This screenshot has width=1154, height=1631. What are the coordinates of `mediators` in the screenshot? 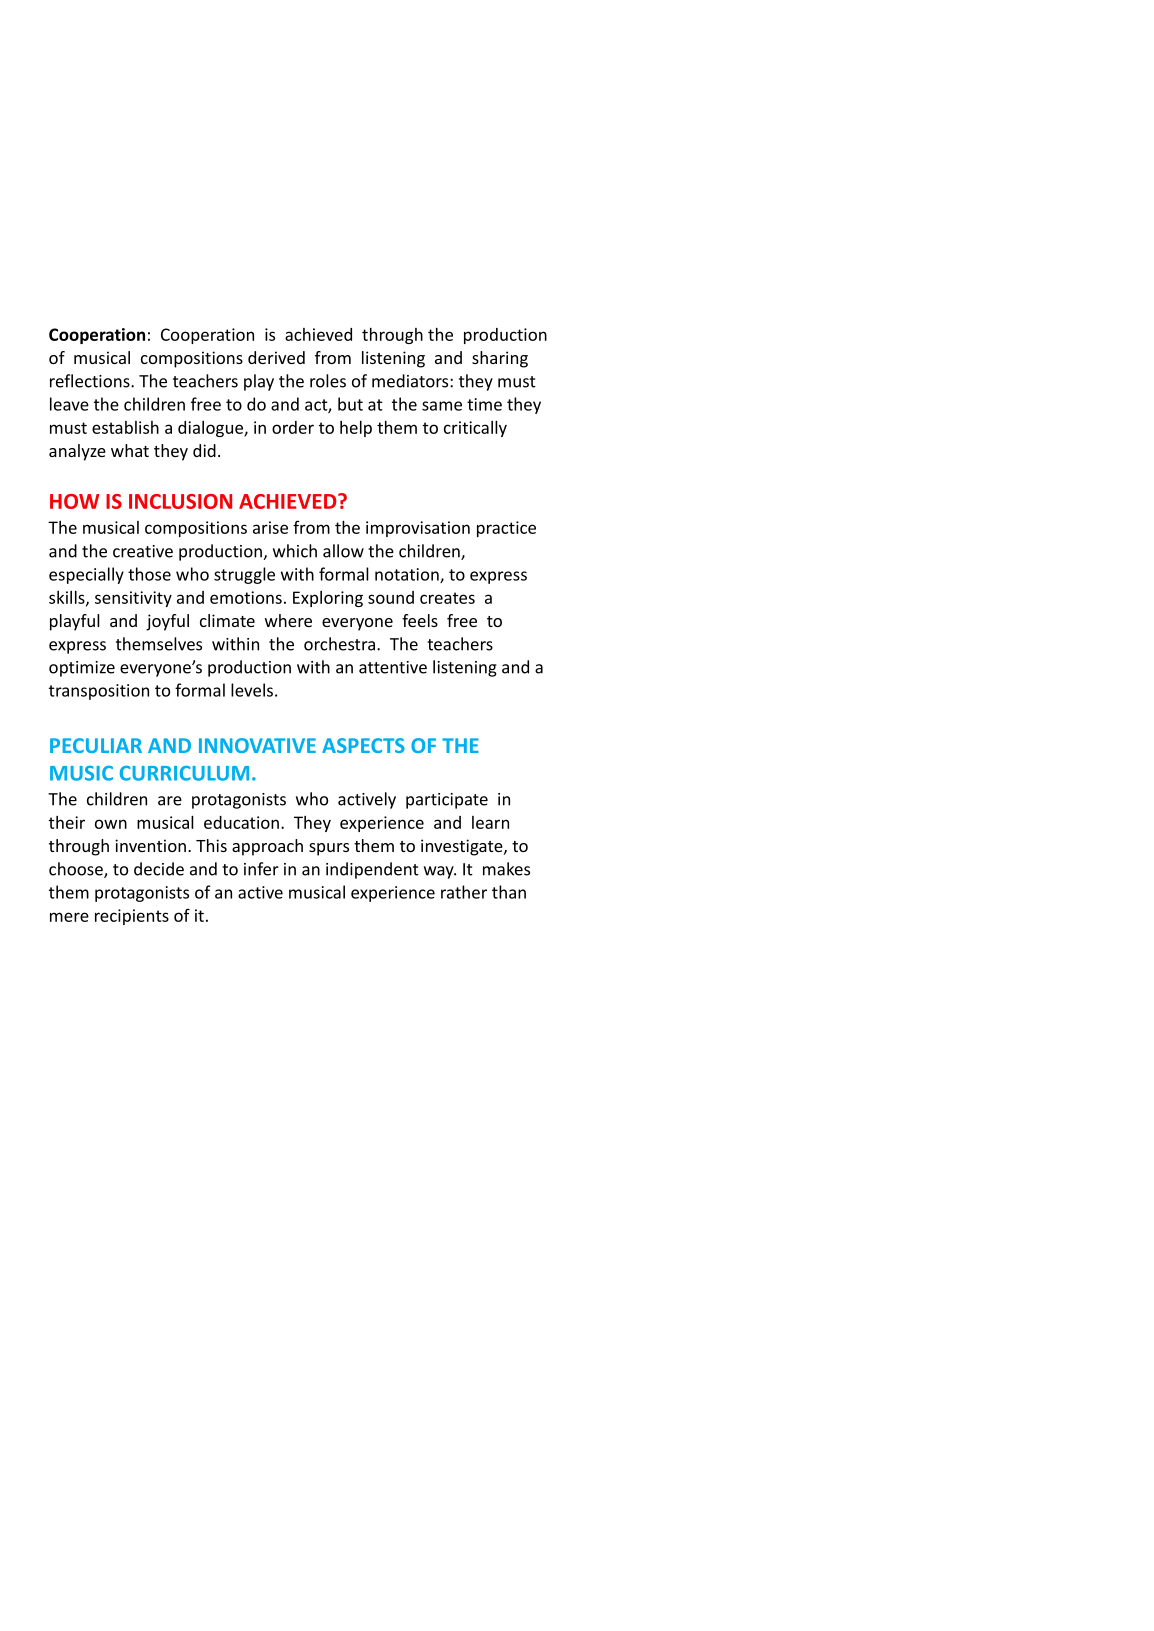 It's located at (411, 381).
